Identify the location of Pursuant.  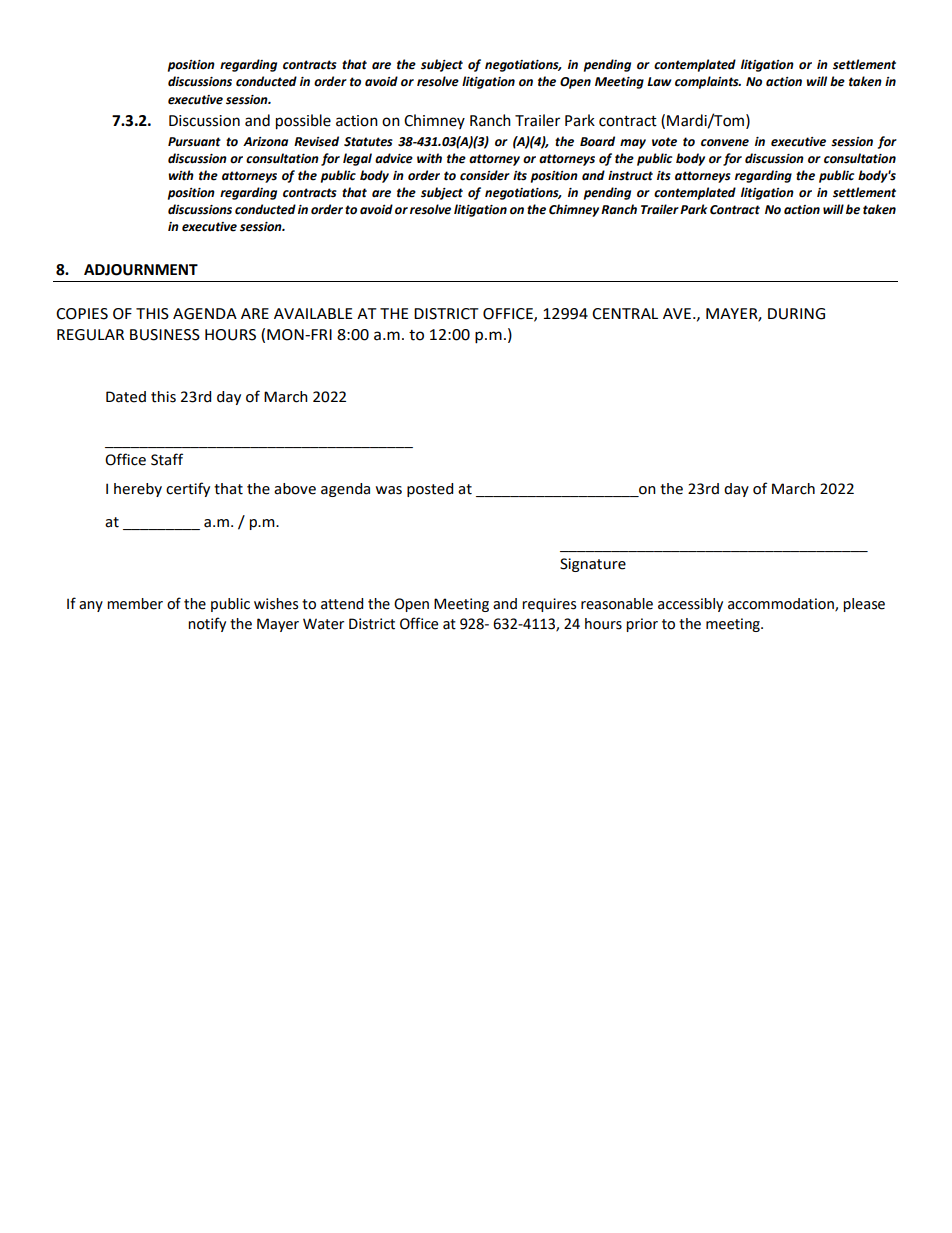
(194, 142).
